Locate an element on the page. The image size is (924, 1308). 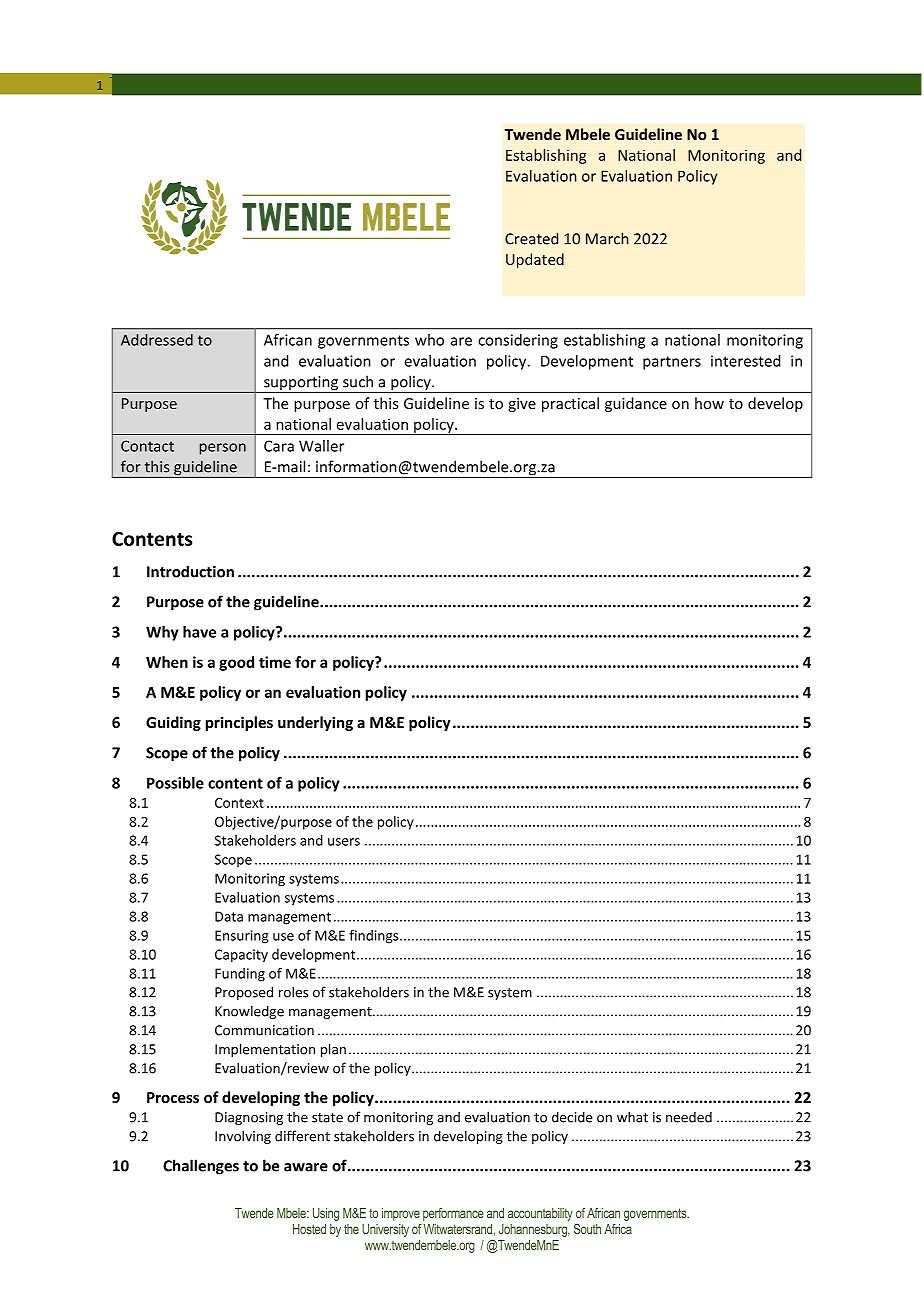
users is located at coordinates (344, 842).
